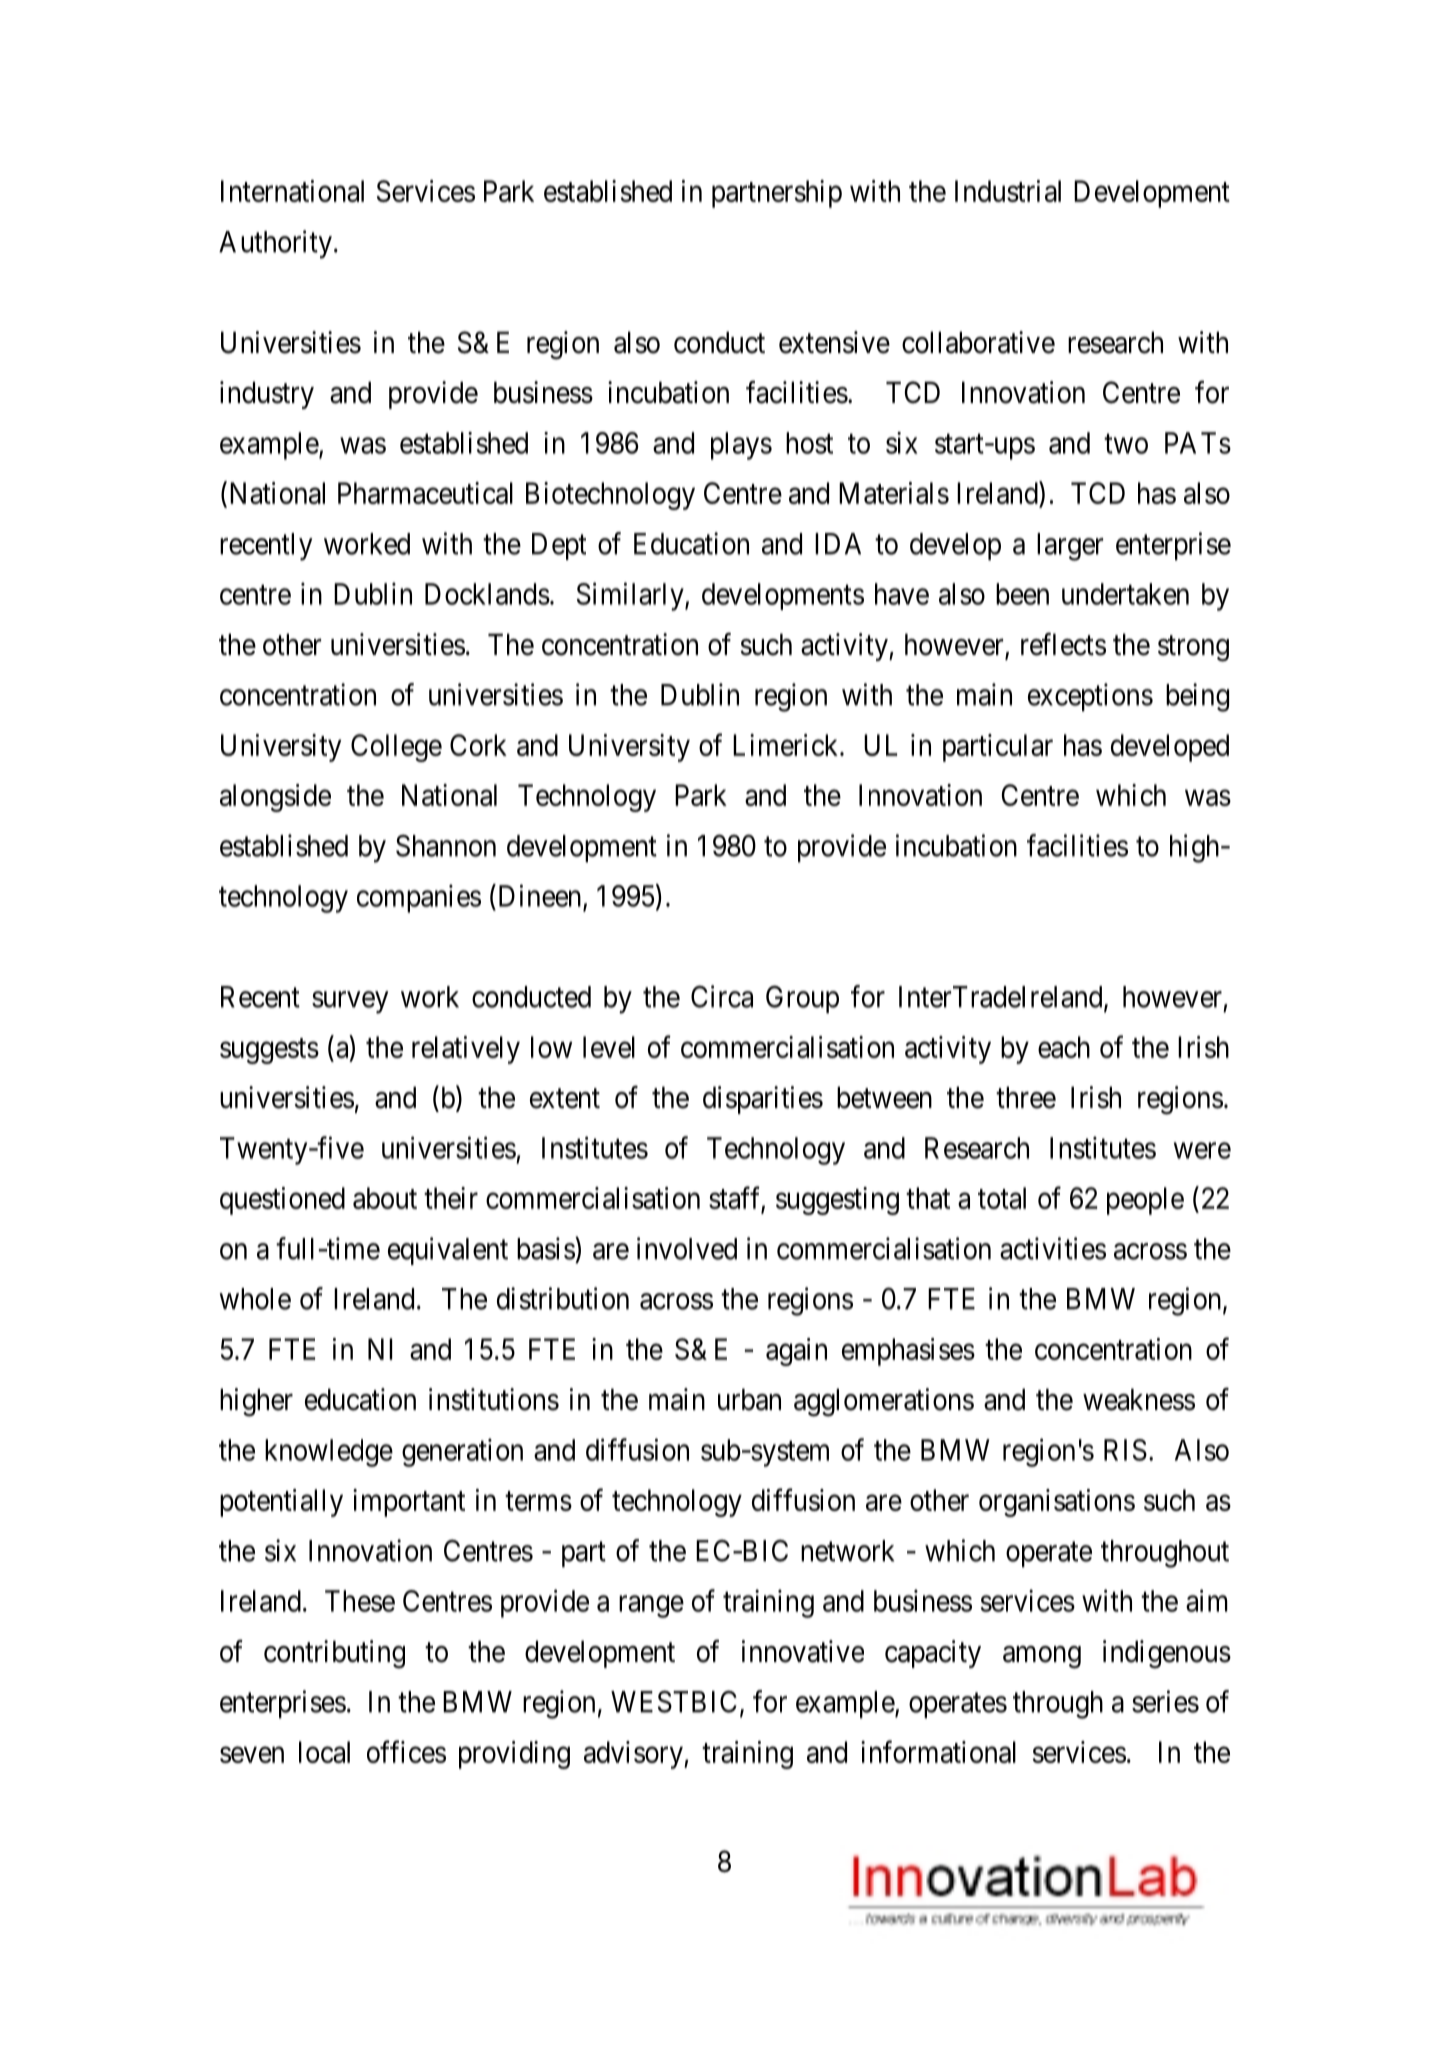  What do you see at coordinates (1008, 191) in the image?
I see `Industrial` at bounding box center [1008, 191].
